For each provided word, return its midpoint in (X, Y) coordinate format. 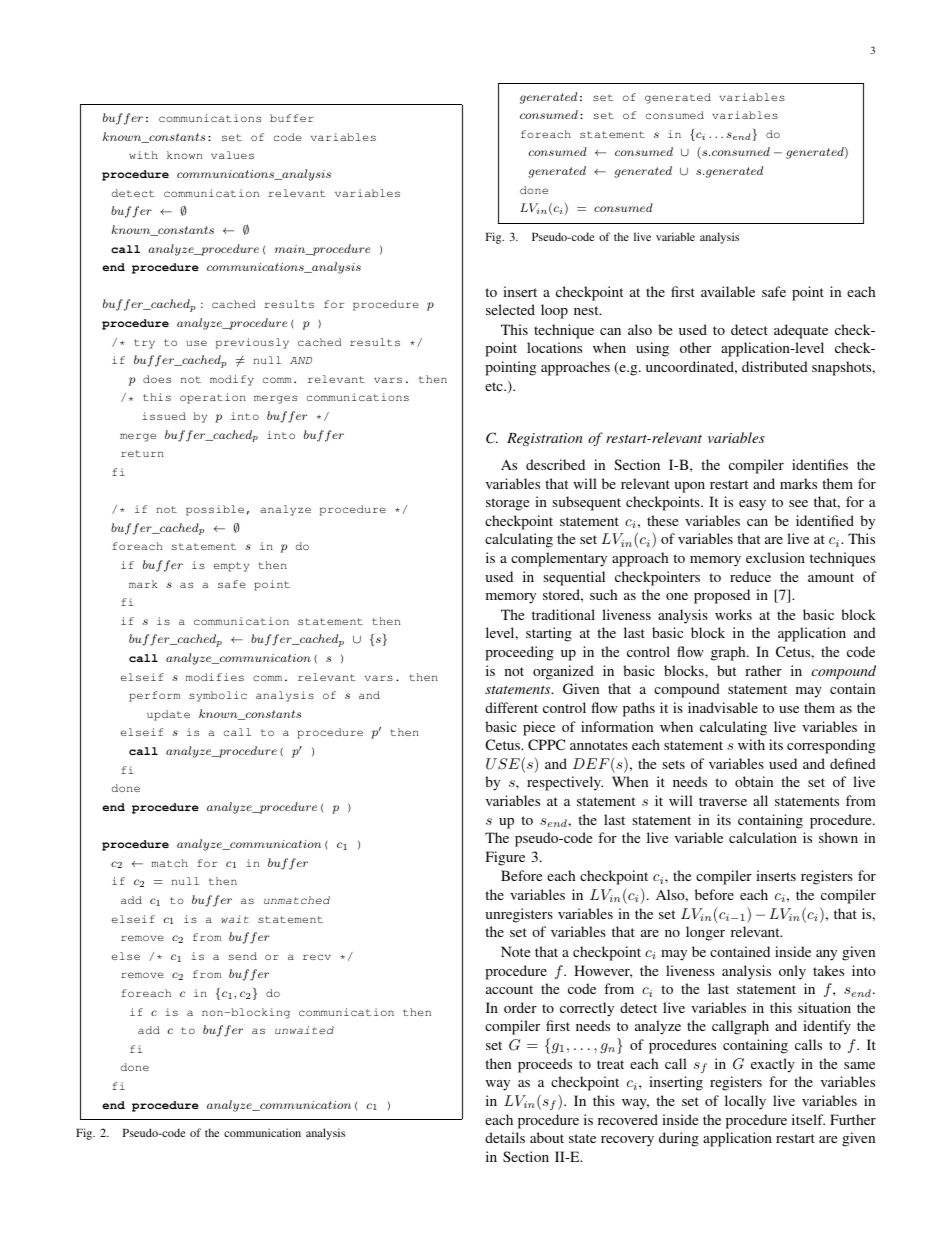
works (733, 614)
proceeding (519, 653)
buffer (292, 118)
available (728, 291)
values (232, 155)
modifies (215, 677)
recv (317, 957)
